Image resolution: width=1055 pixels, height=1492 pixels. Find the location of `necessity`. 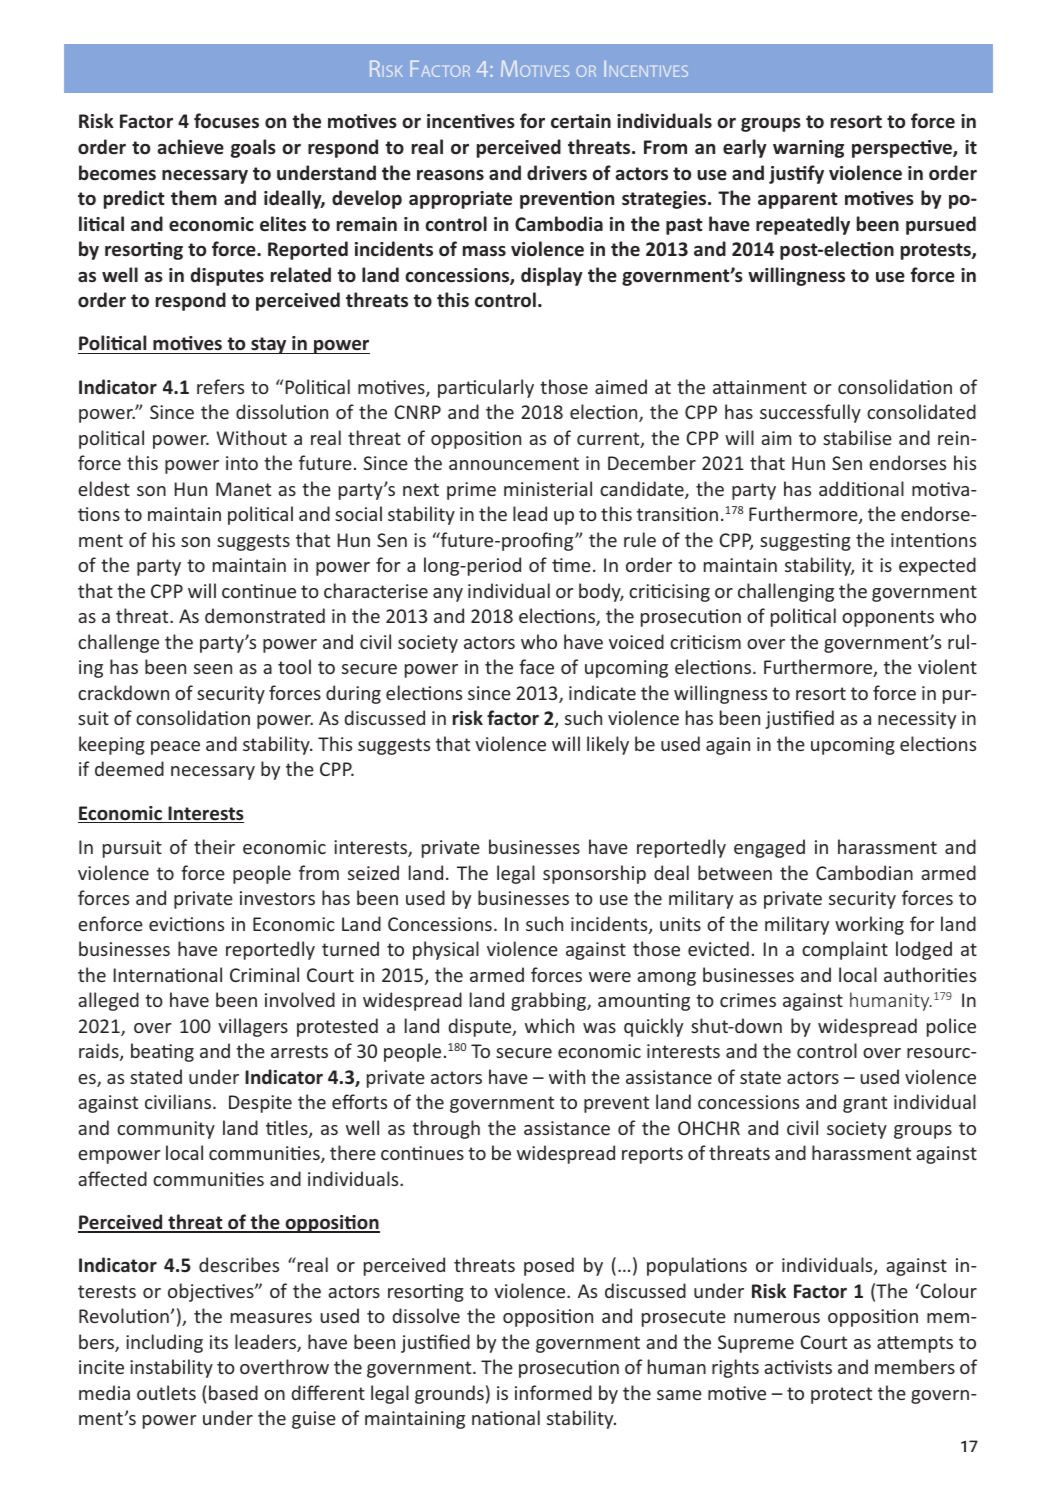

necessity is located at coordinates (917, 720).
